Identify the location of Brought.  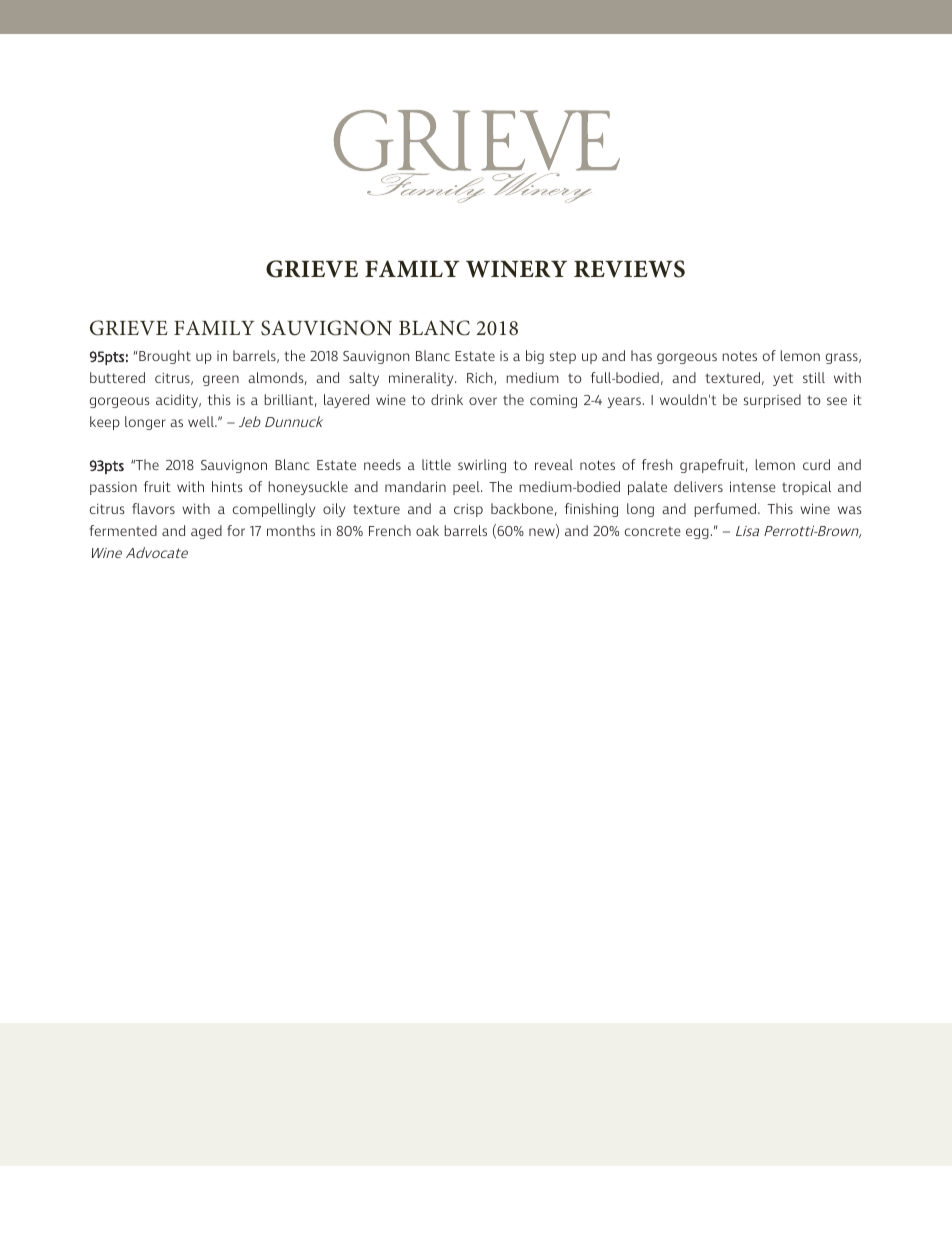
(165, 357).
